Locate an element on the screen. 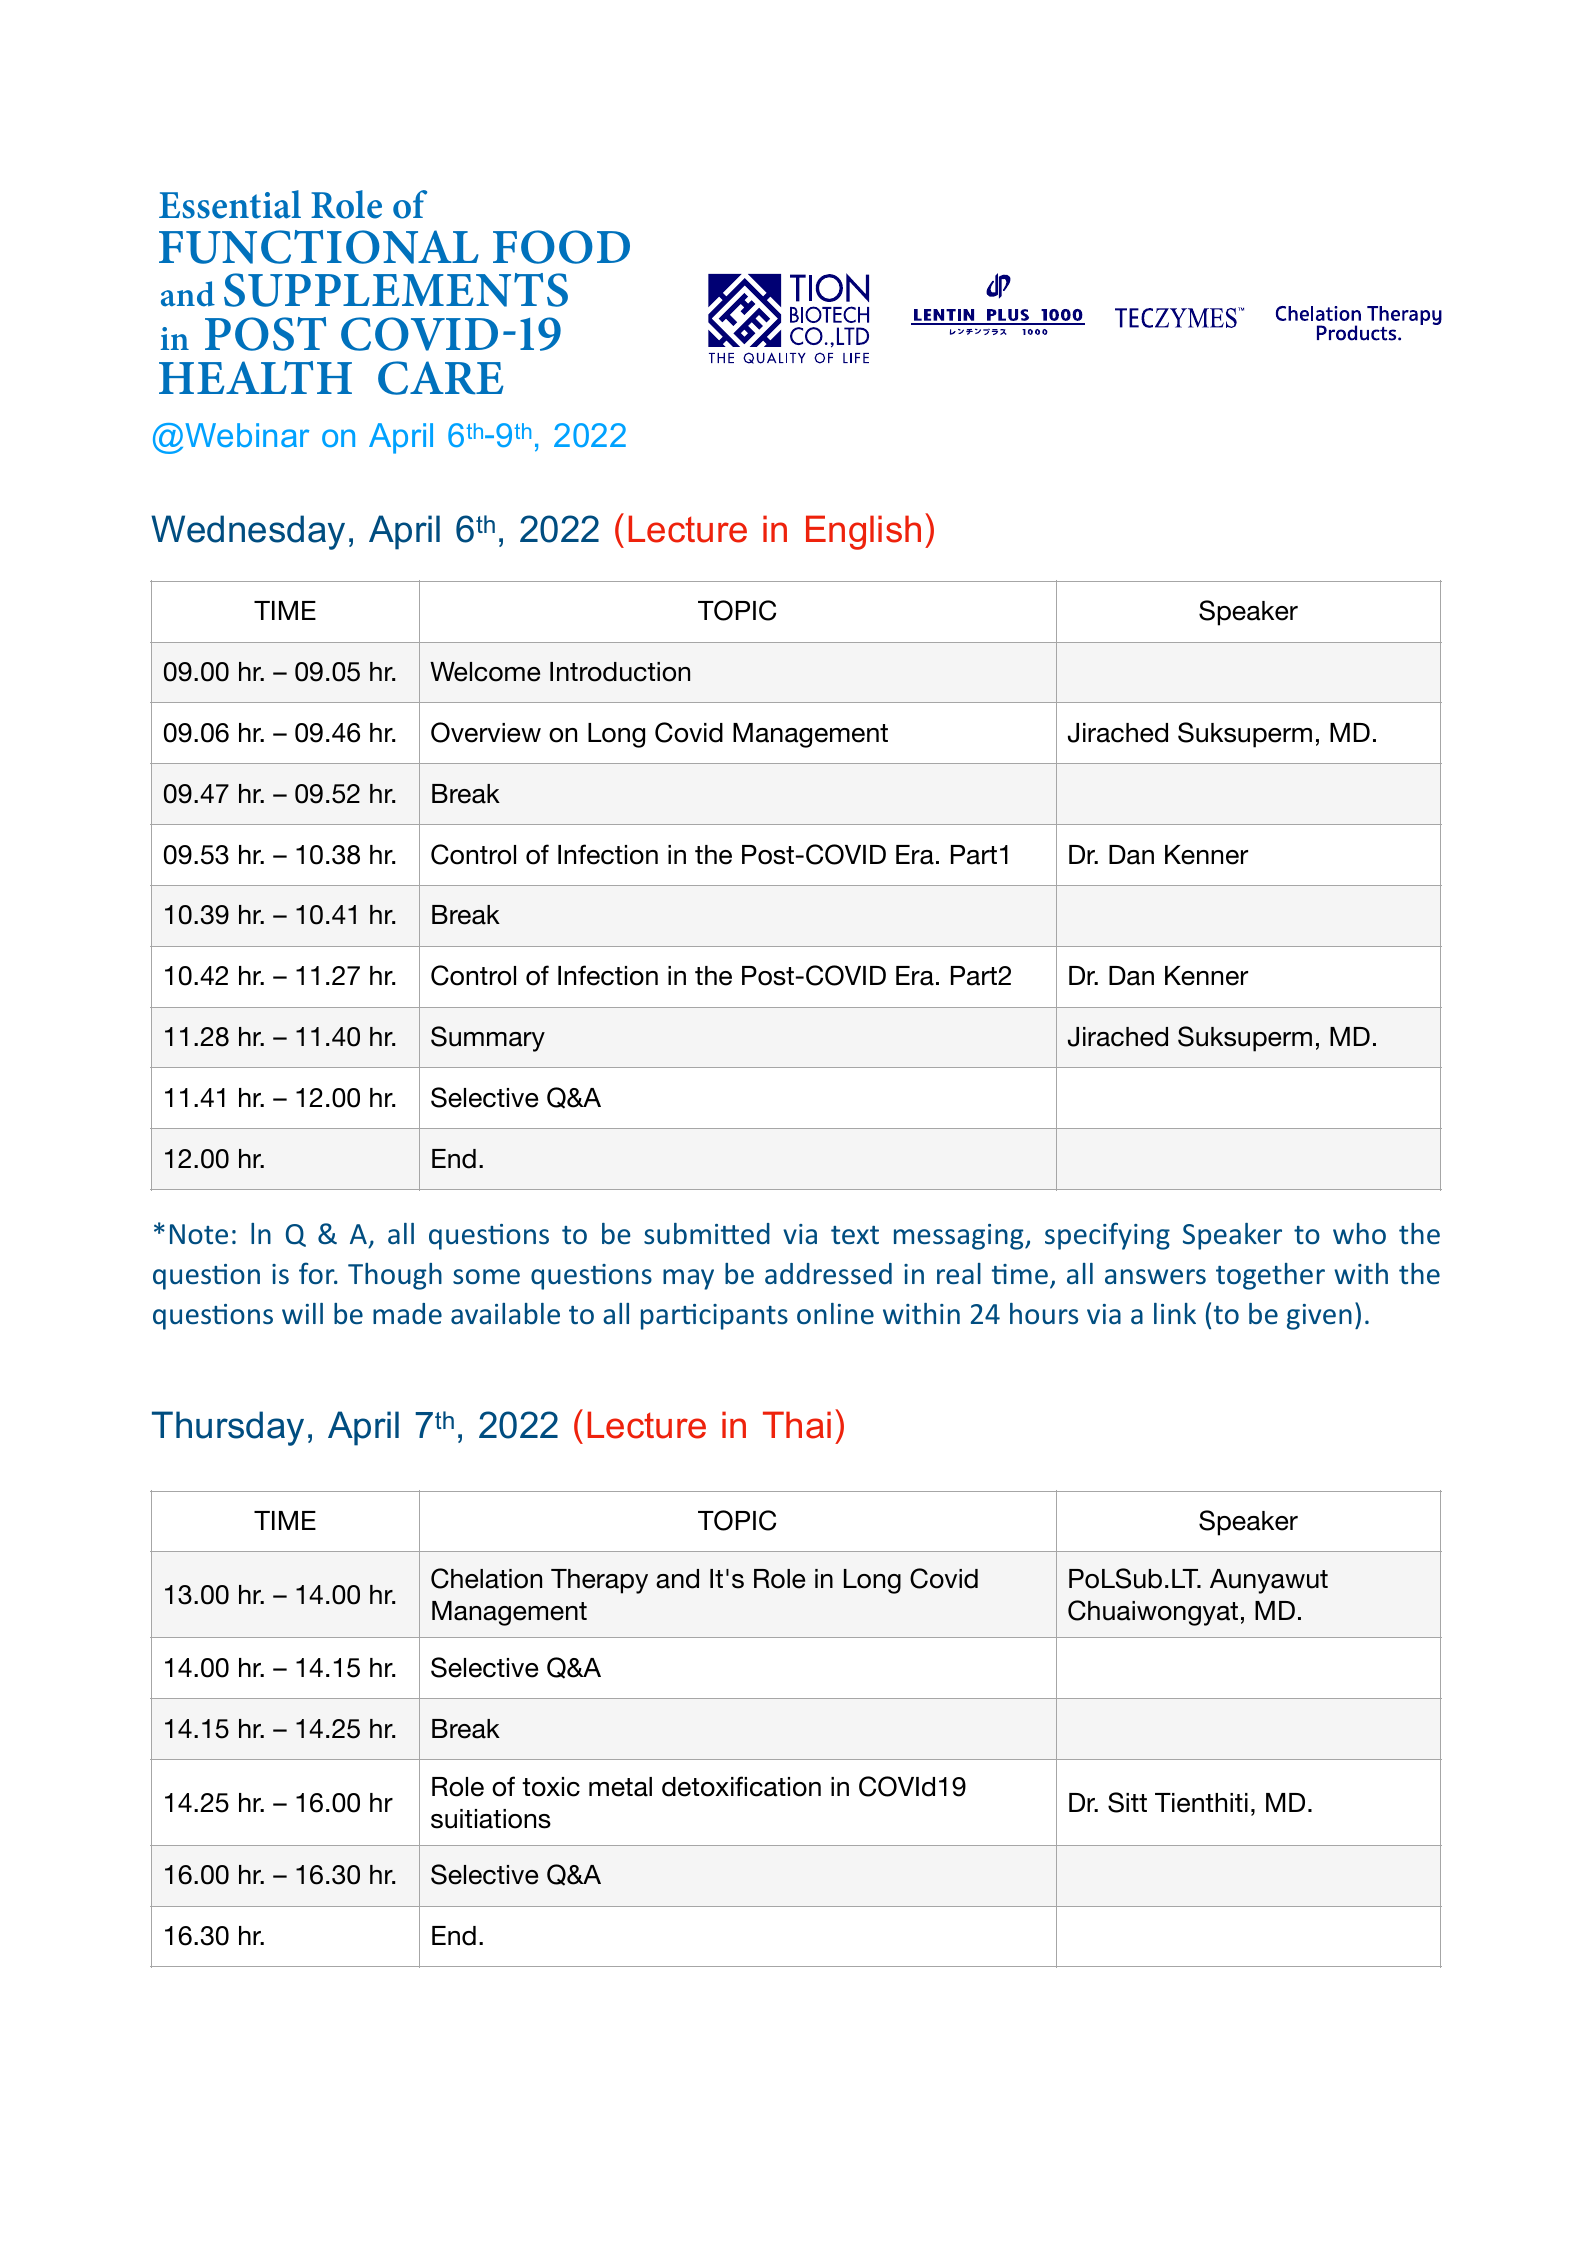  Summary is located at coordinates (488, 1039).
